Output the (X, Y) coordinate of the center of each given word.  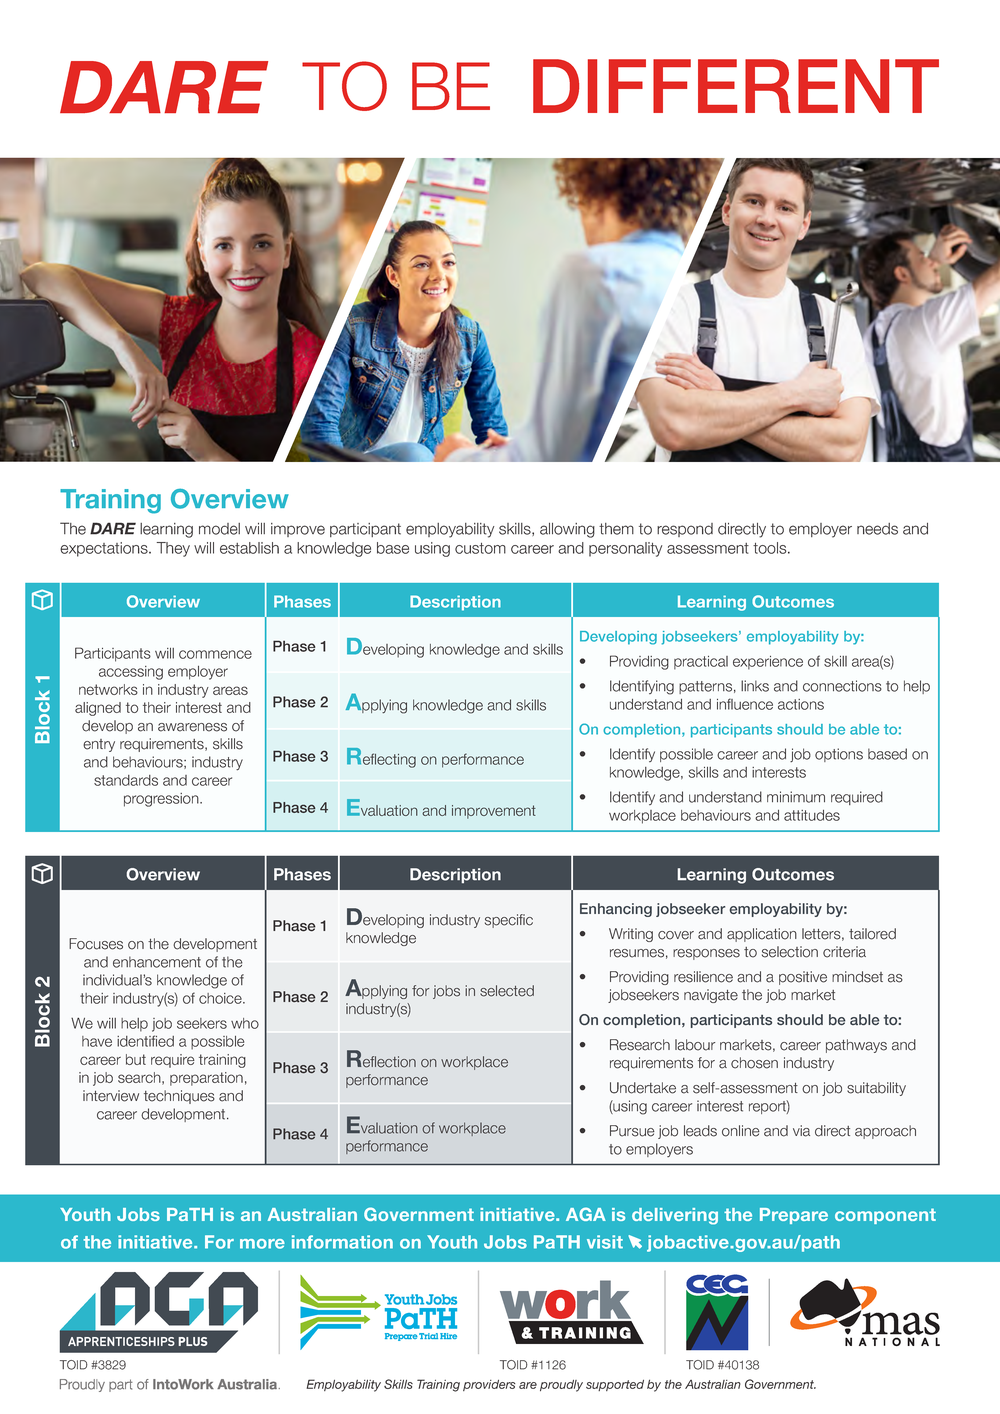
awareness (192, 727)
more (262, 1244)
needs (877, 529)
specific (509, 921)
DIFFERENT (736, 86)
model (219, 529)
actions (801, 704)
